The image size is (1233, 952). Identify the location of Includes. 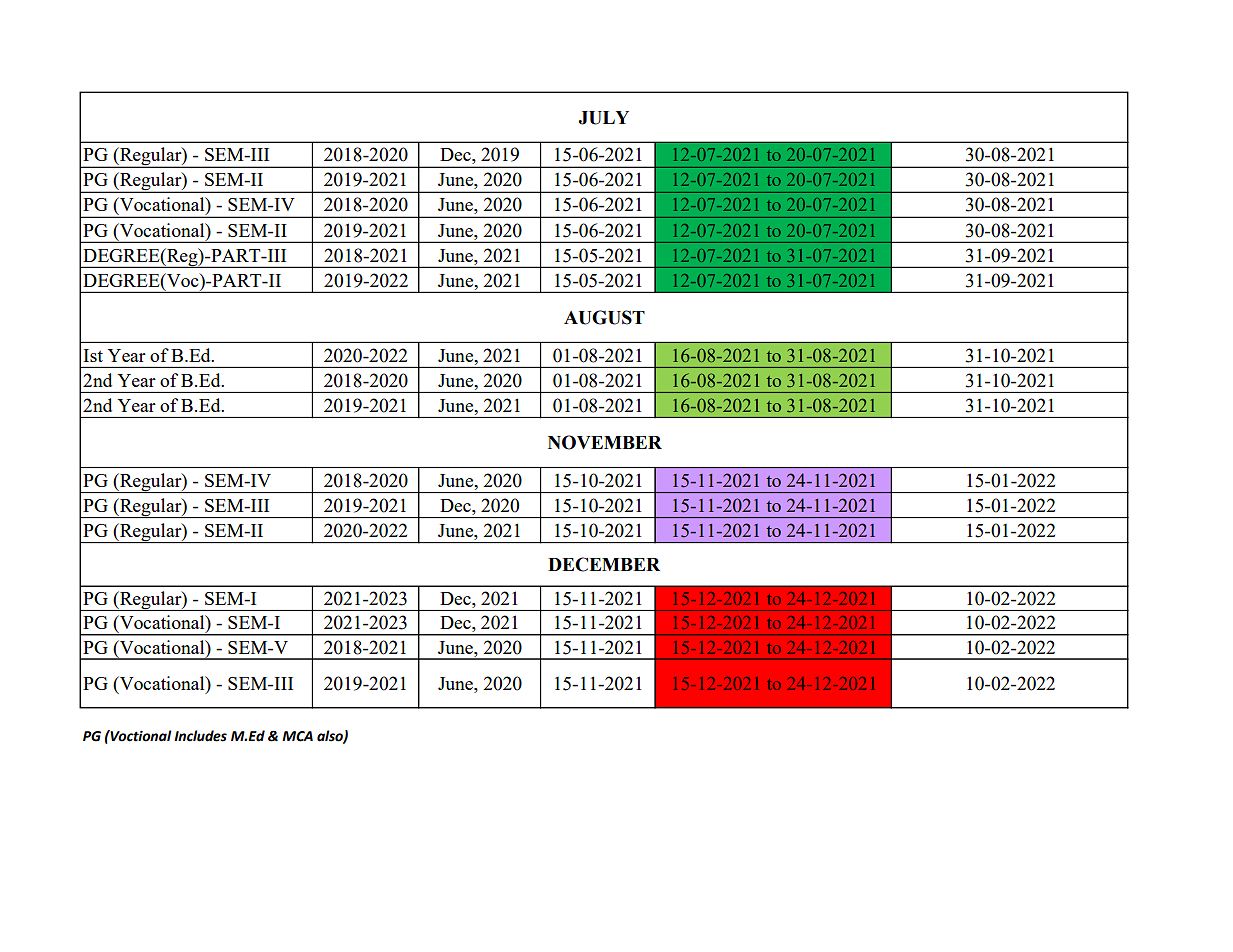
(200, 736).
